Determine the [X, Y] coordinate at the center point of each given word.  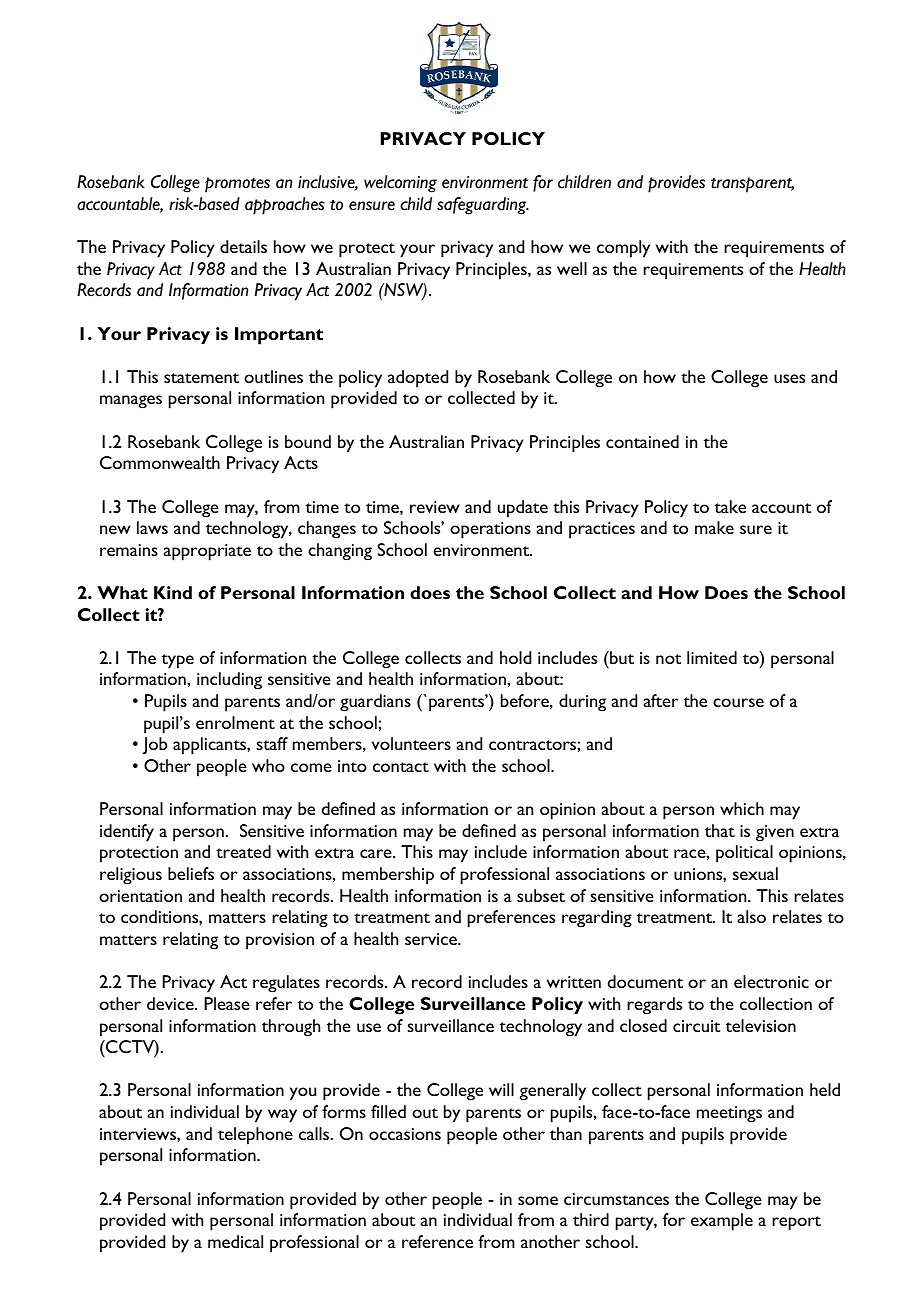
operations [490, 530]
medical [235, 1241]
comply [623, 249]
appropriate [207, 552]
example [722, 1222]
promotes [237, 185]
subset [541, 895]
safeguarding [483, 206]
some [538, 1200]
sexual [755, 873]
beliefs [191, 873]
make [714, 527]
